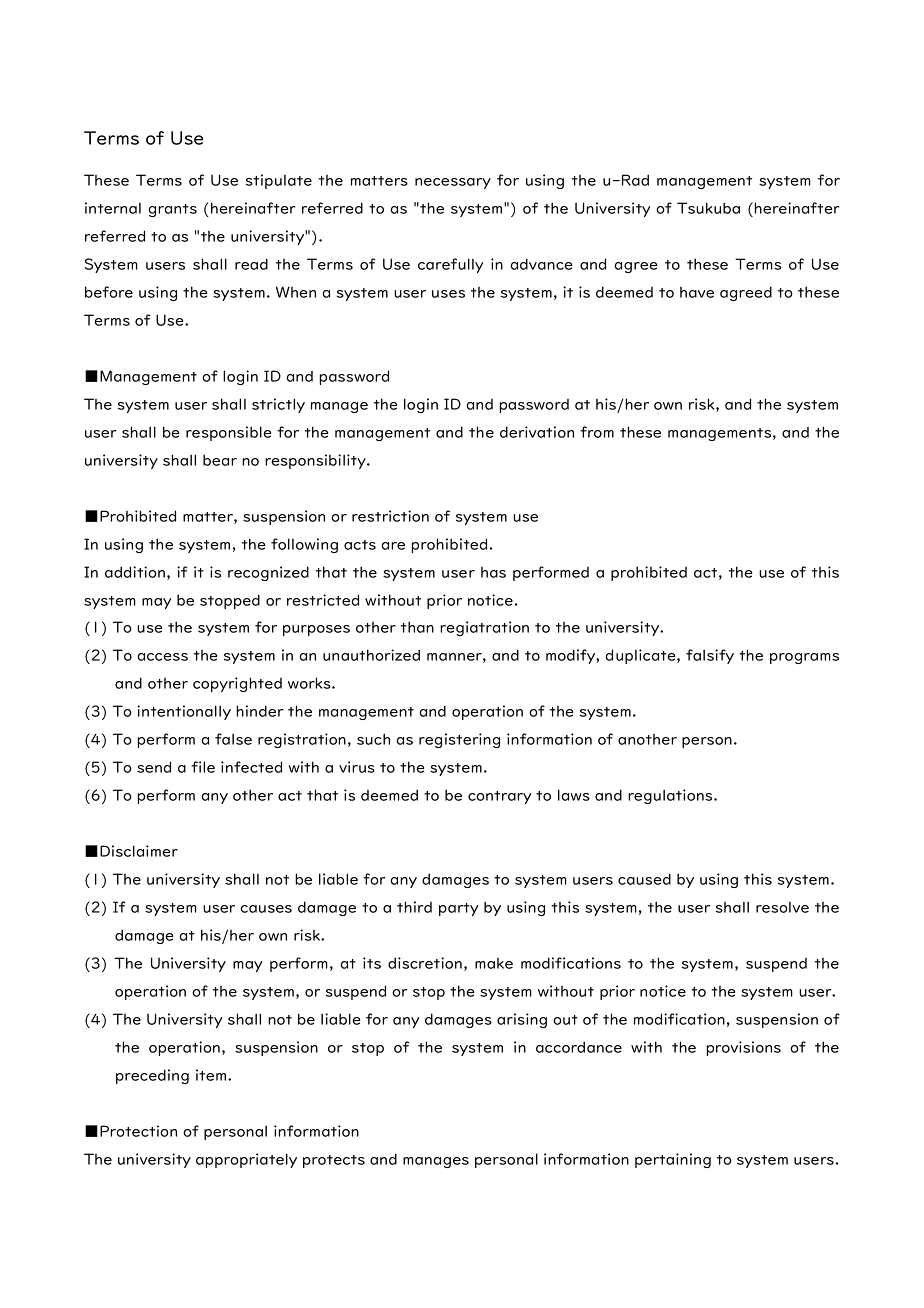 The image size is (924, 1308). I want to click on regulations, so click(671, 796).
